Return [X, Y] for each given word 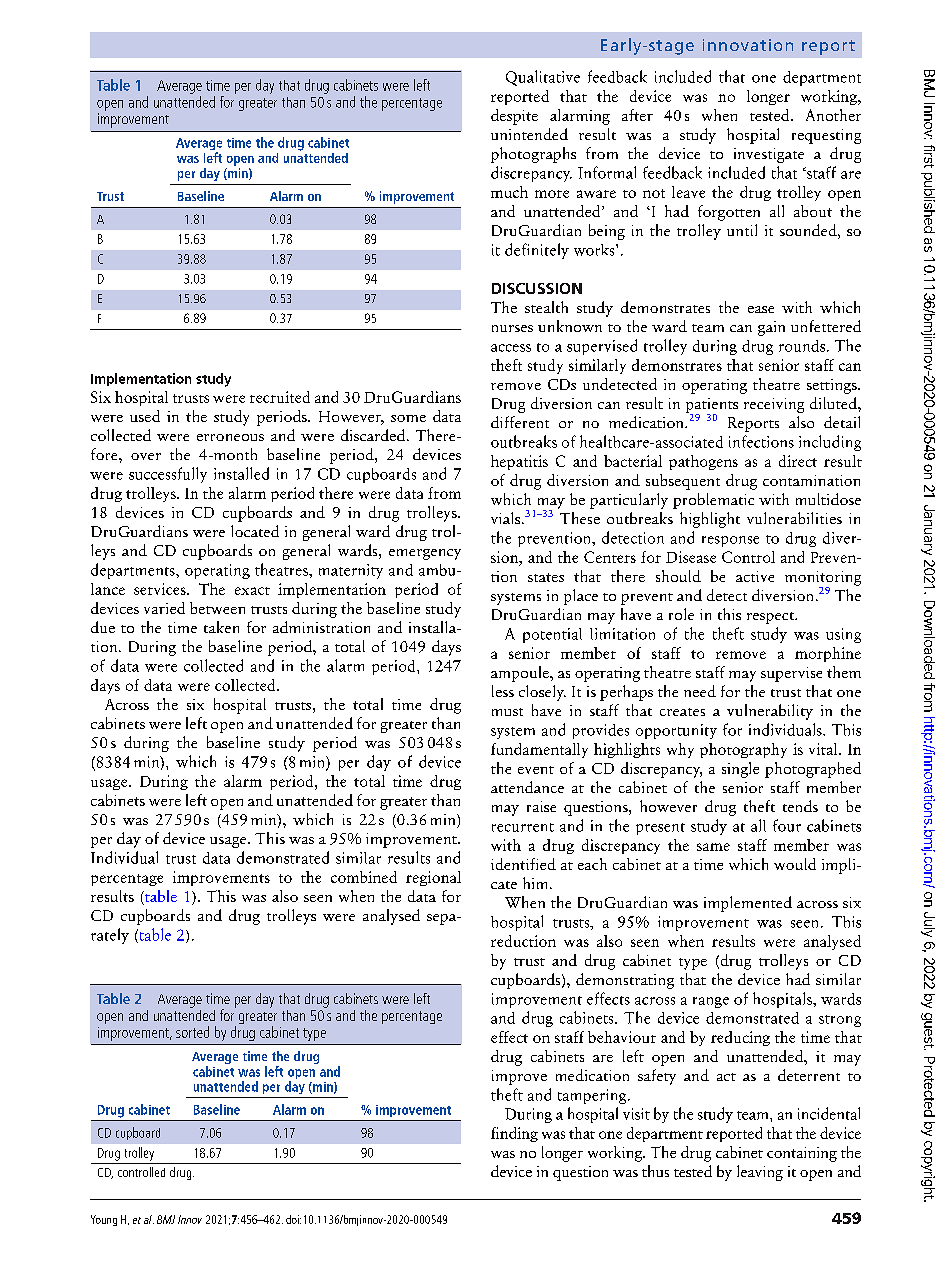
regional [433, 878]
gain [771, 328]
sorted [192, 1032]
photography [743, 750]
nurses [512, 328]
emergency [425, 554]
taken [221, 627]
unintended [529, 134]
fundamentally [539, 750]
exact [252, 591]
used [145, 416]
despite [514, 117]
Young [104, 1220]
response [730, 541]
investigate [769, 155]
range [711, 1002]
